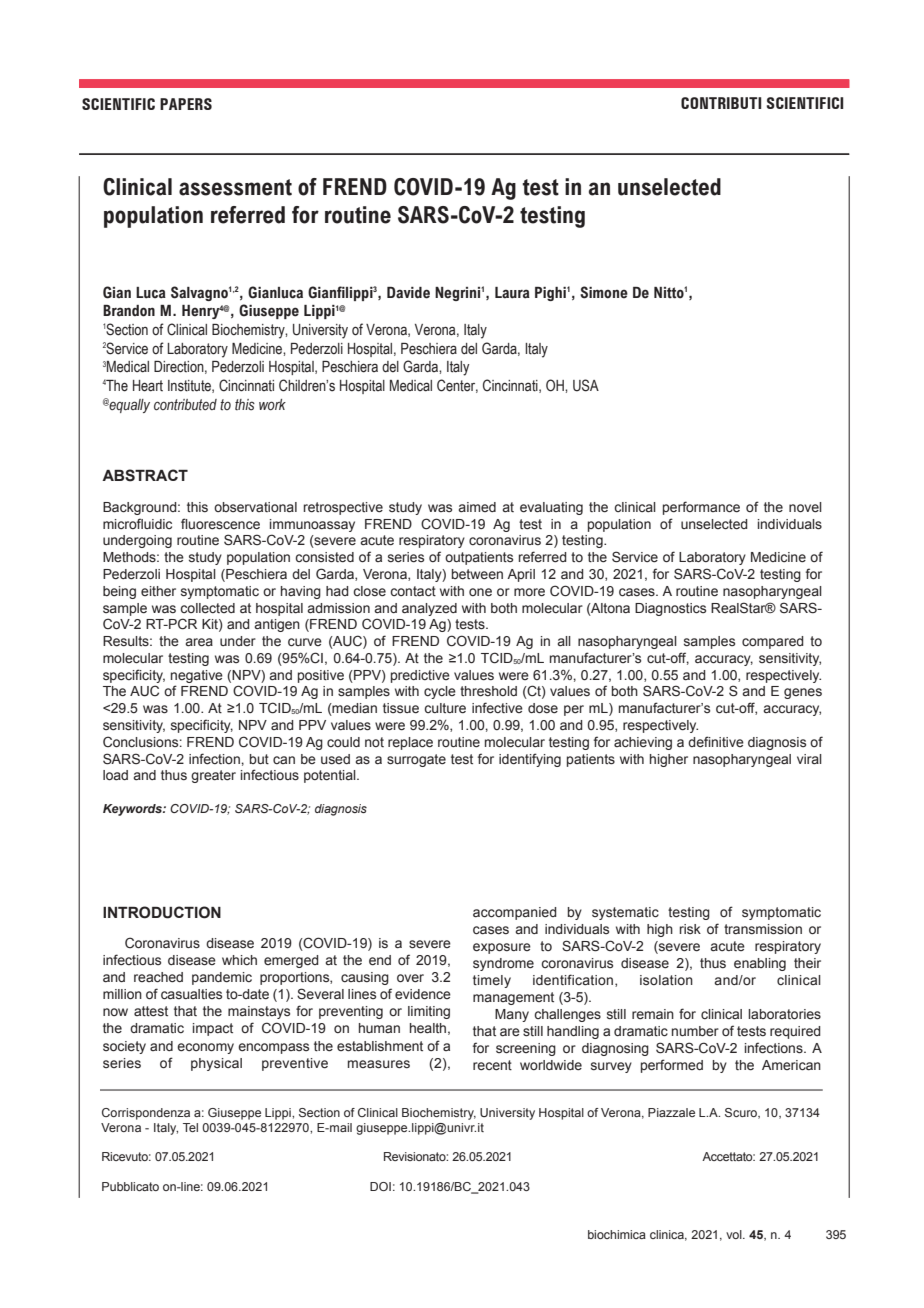 This screenshot has width=924, height=1308. What do you see at coordinates (191, 994) in the screenshot?
I see `casualties` at bounding box center [191, 994].
